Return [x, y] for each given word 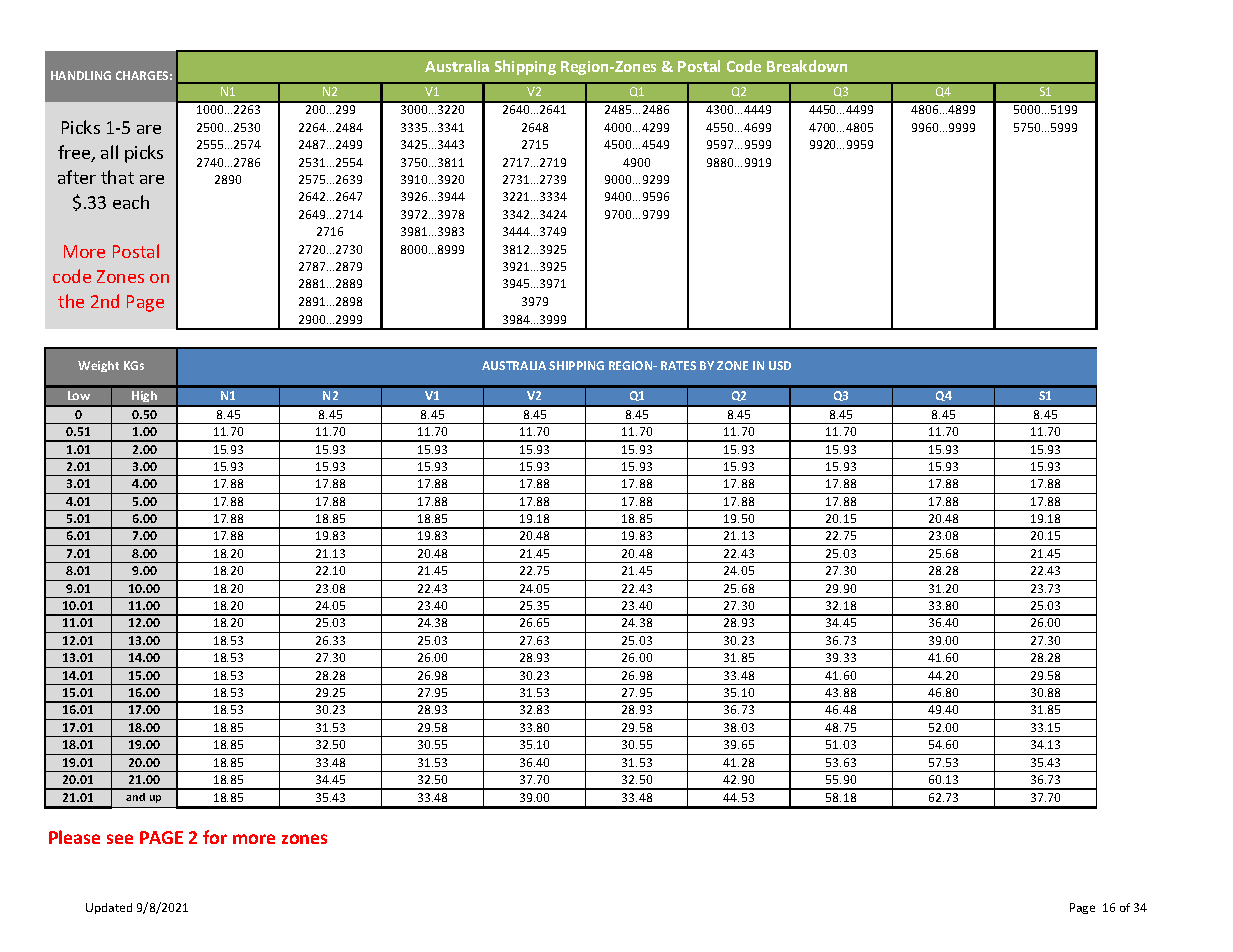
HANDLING [81, 75]
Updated [109, 908]
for [215, 837]
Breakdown [807, 66]
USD [780, 365]
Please [74, 837]
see [120, 839]
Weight [98, 366]
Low [79, 395]
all [109, 152]
